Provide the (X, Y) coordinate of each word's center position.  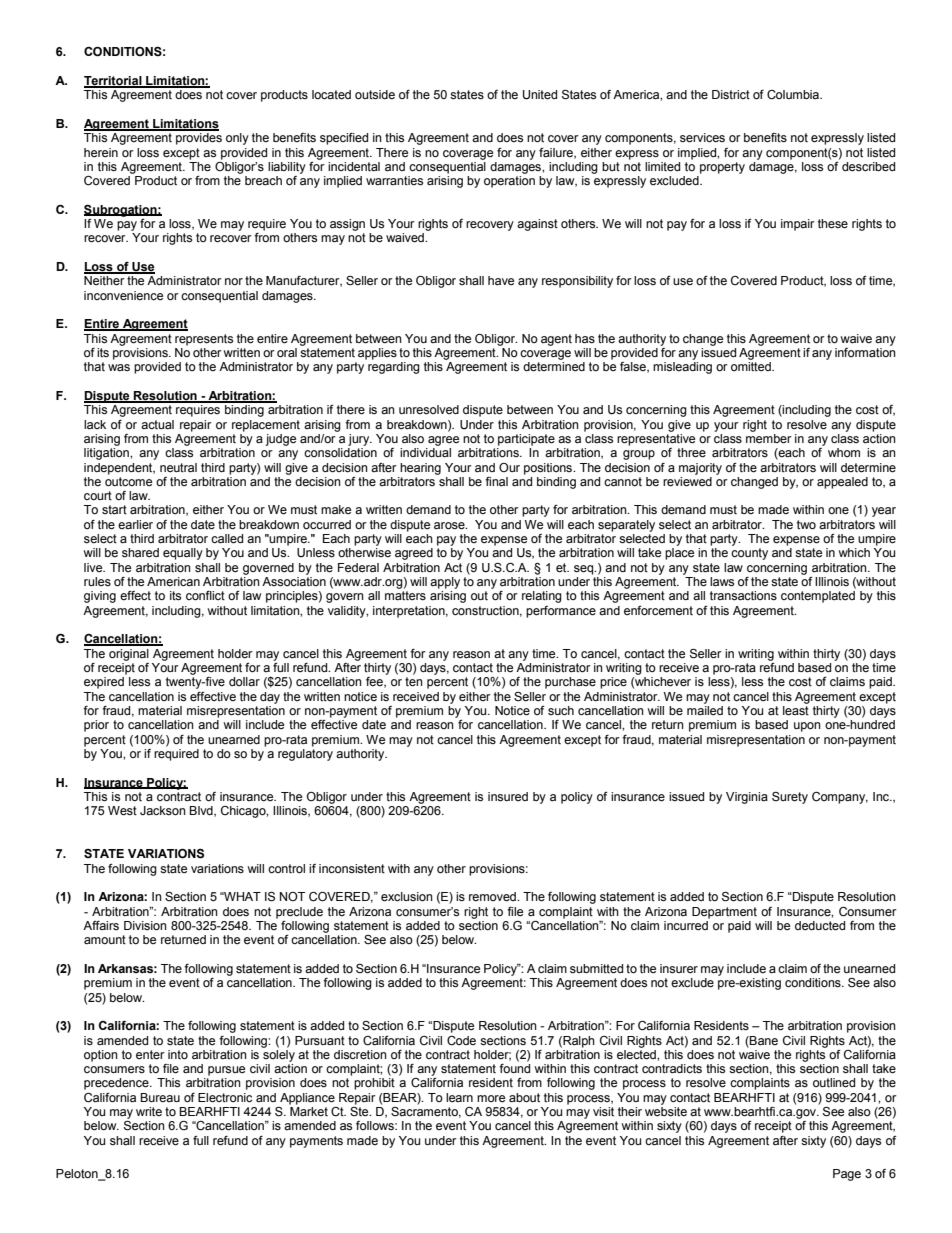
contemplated (818, 597)
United (540, 95)
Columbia (794, 95)
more (491, 1098)
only (237, 139)
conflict (205, 595)
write (149, 1111)
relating (542, 597)
